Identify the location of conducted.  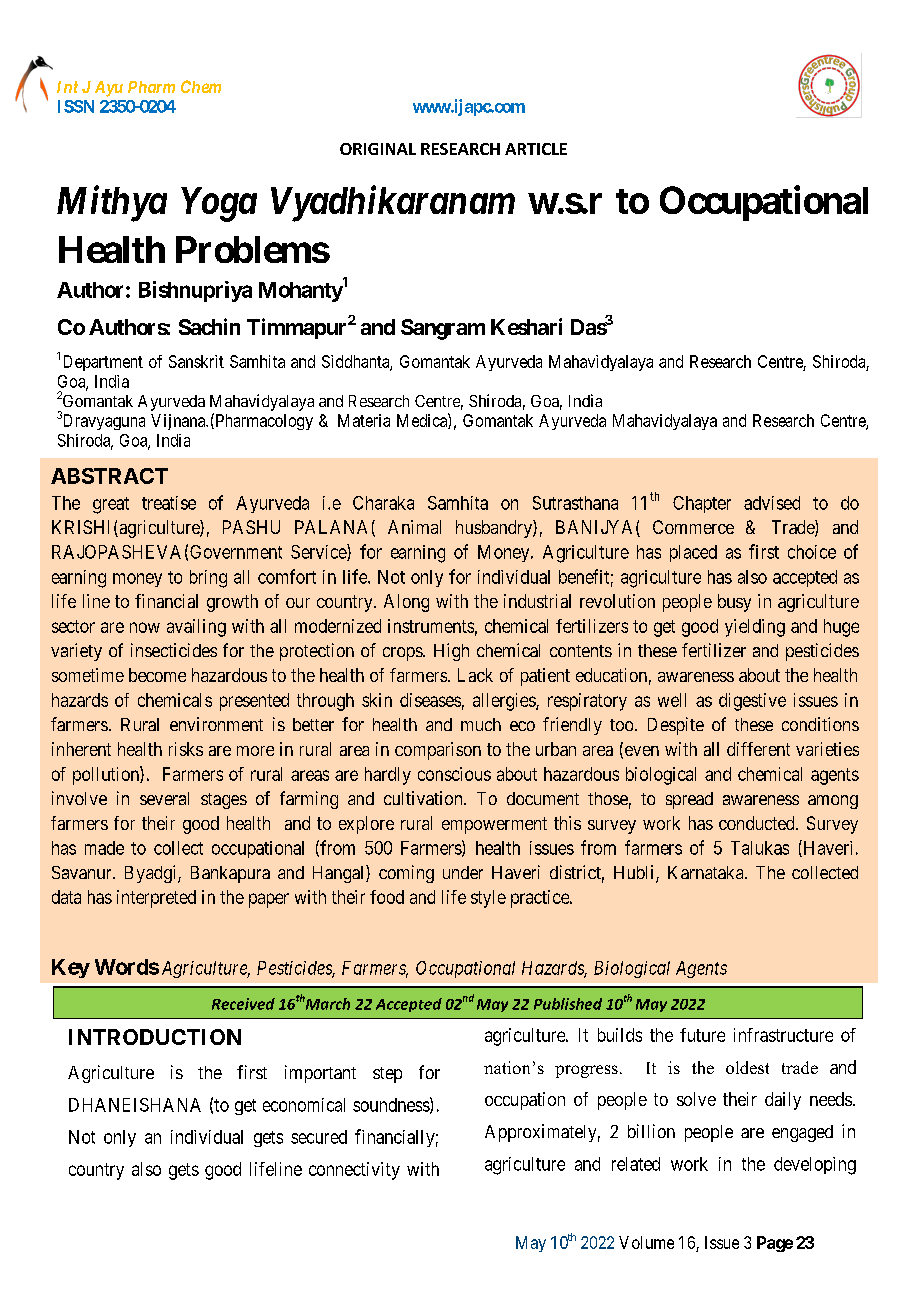
(758, 823).
